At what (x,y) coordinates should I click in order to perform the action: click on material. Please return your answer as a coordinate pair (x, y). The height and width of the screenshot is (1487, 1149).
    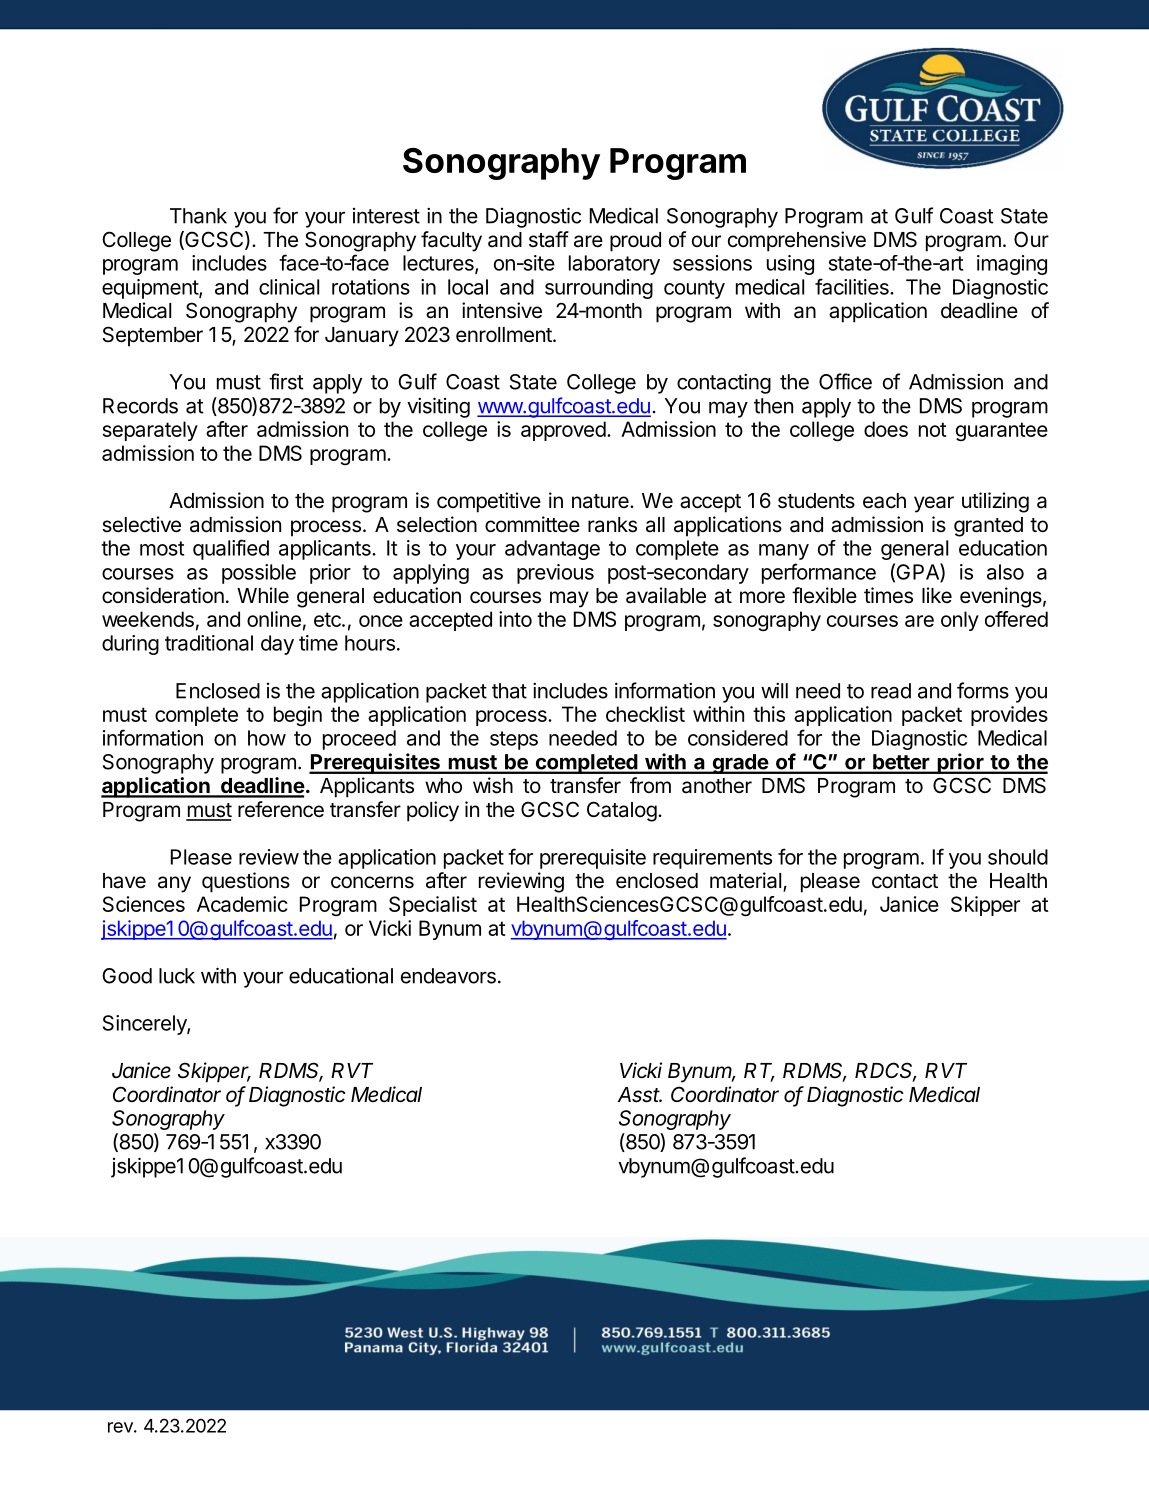
    Looking at the image, I should click on (745, 880).
